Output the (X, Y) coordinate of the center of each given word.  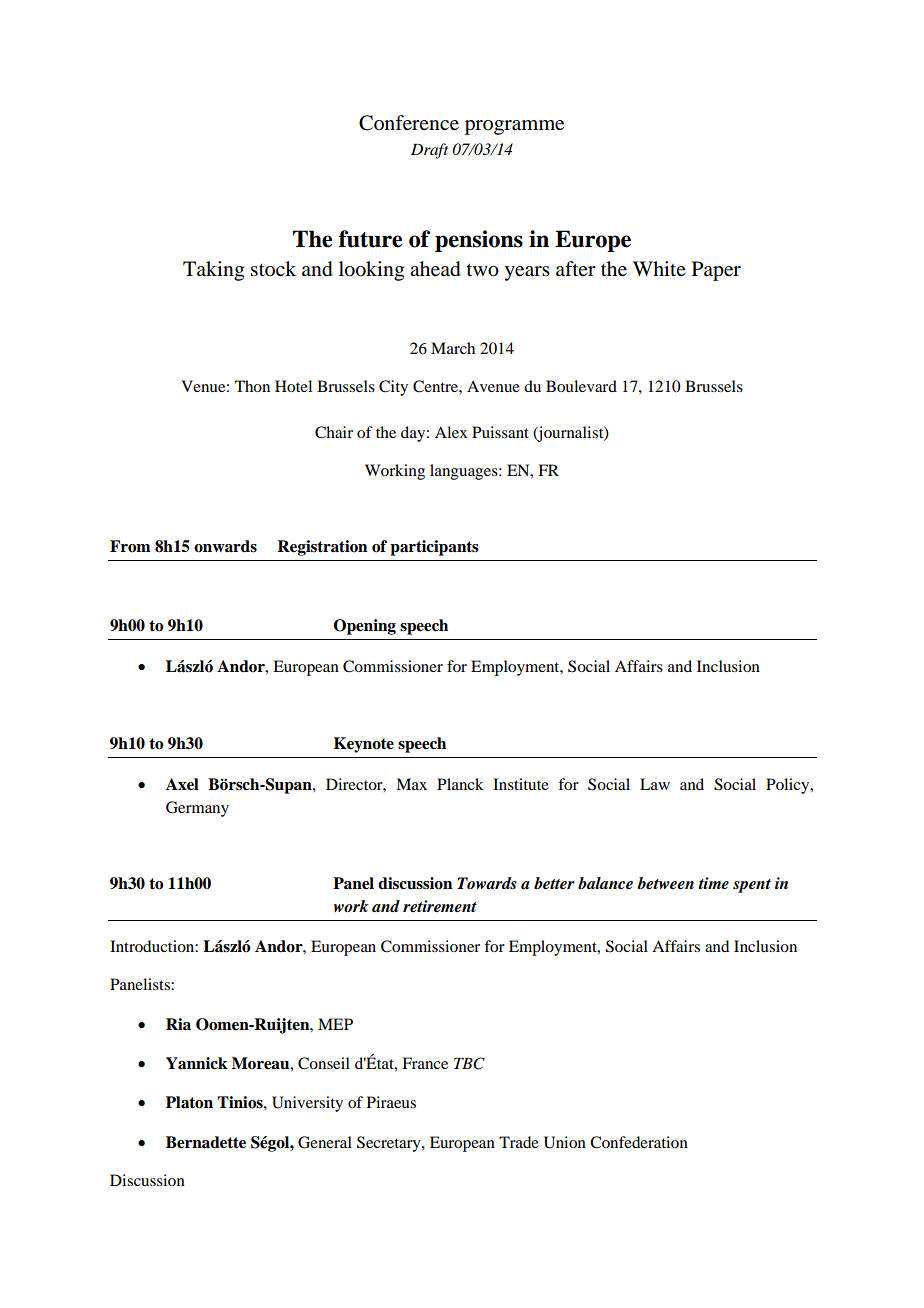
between (665, 883)
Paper (716, 271)
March (453, 348)
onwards (225, 546)
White (659, 268)
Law (655, 784)
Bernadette (206, 1142)
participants (434, 548)
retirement (440, 906)
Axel (182, 784)
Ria (178, 1024)
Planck (460, 784)
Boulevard (581, 386)
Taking (213, 271)
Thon (252, 386)
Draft (429, 151)
